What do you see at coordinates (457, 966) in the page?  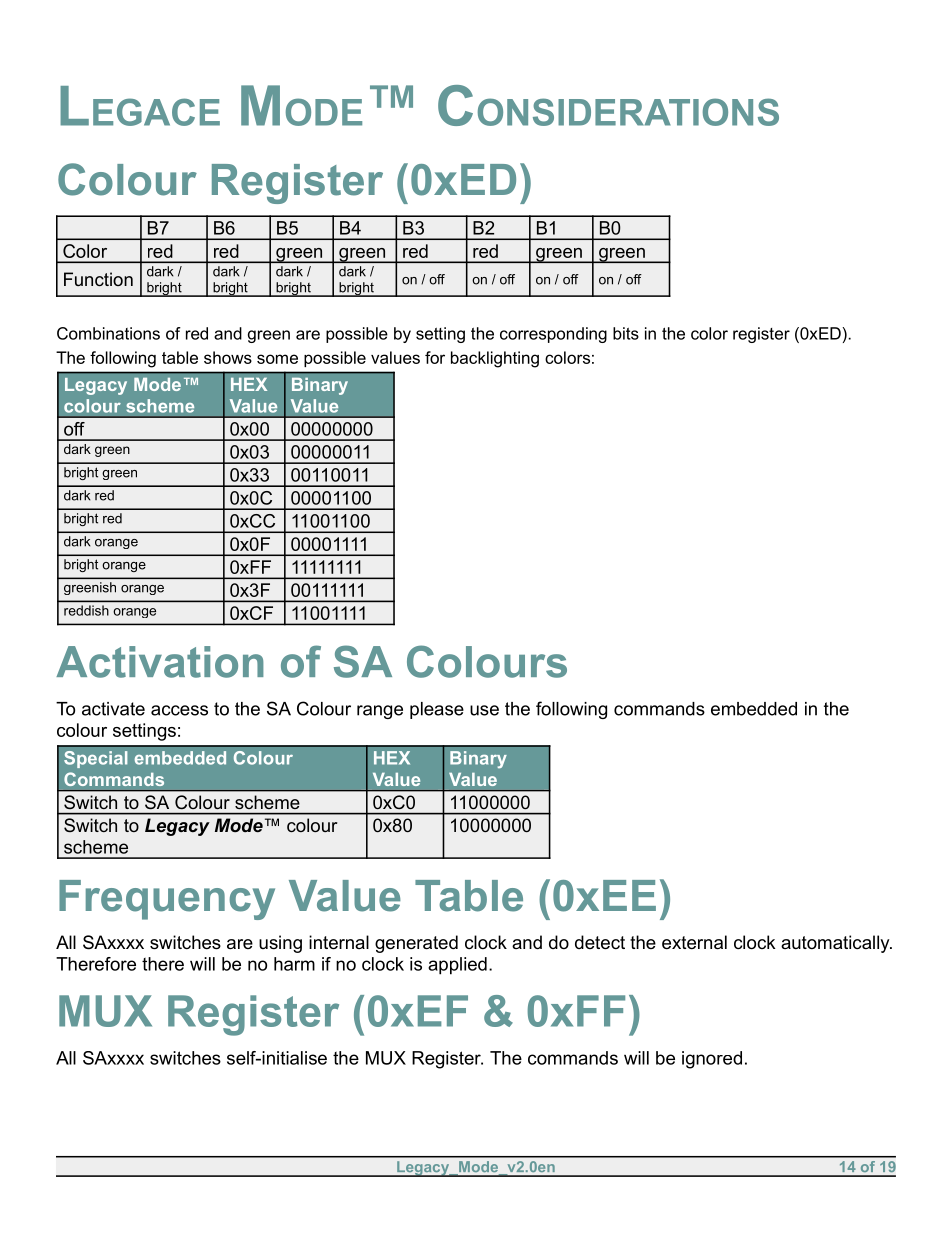 I see `applied` at bounding box center [457, 966].
